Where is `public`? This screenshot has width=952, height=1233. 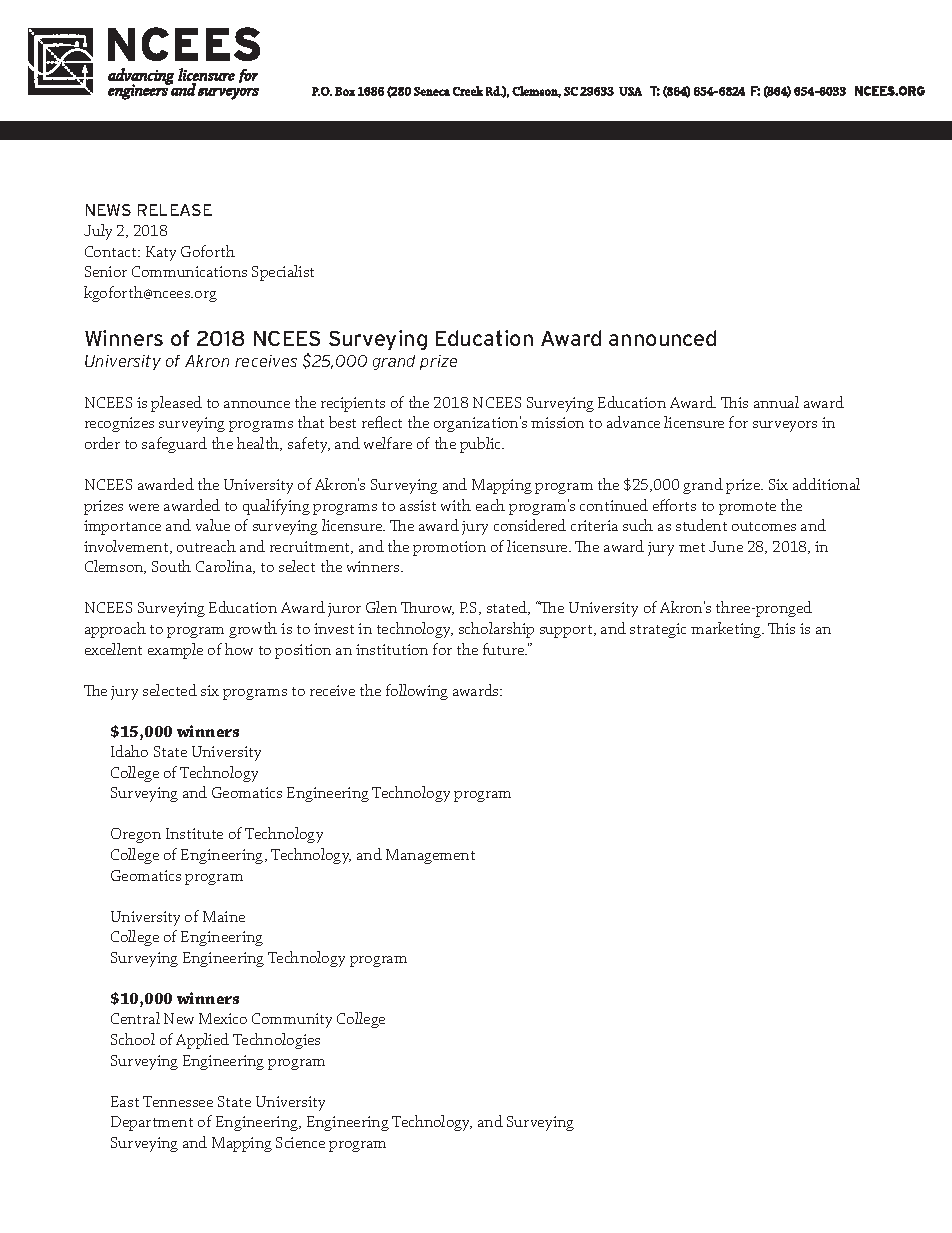 public is located at coordinates (481, 445).
